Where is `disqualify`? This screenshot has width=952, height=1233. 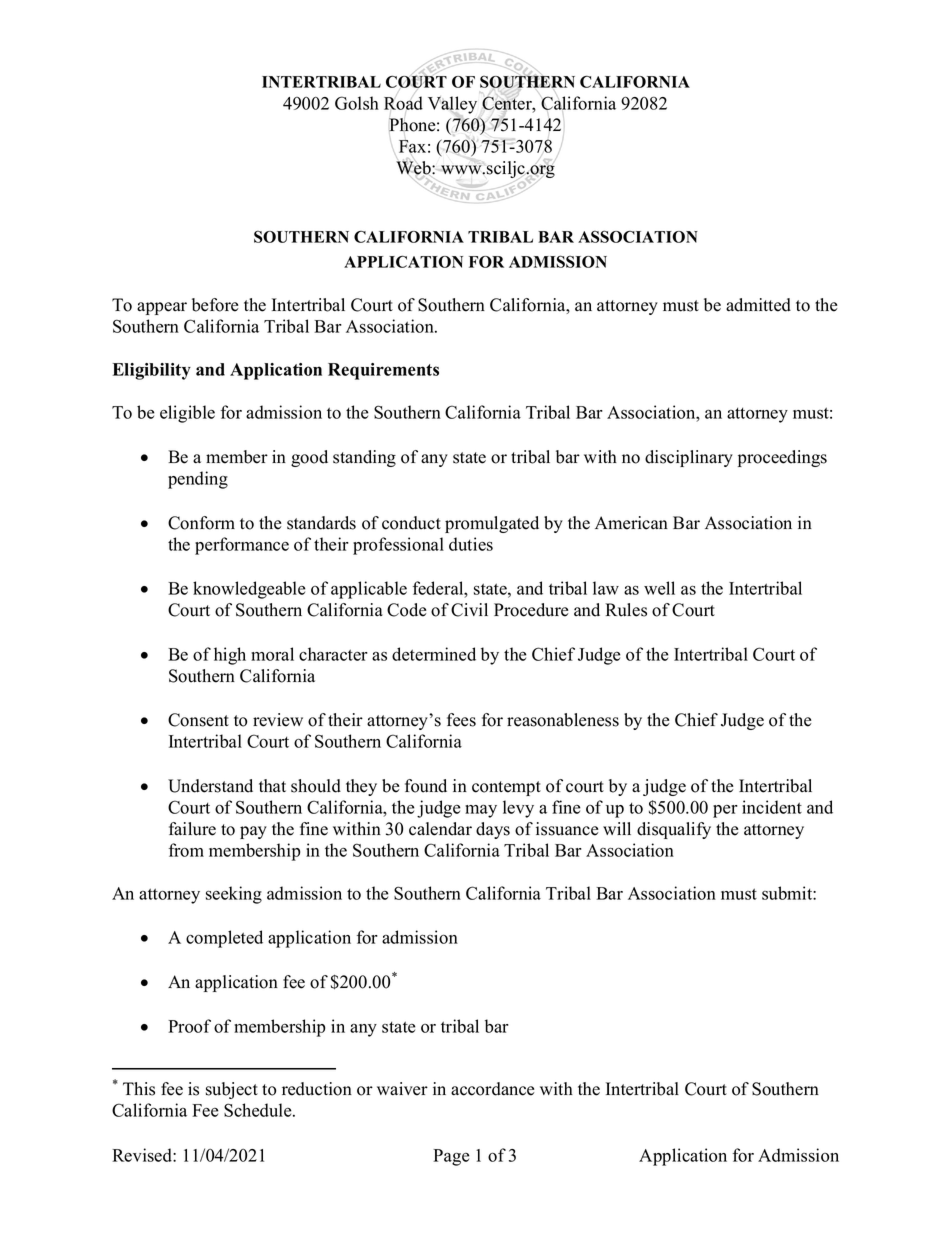
disqualify is located at coordinates (674, 830).
